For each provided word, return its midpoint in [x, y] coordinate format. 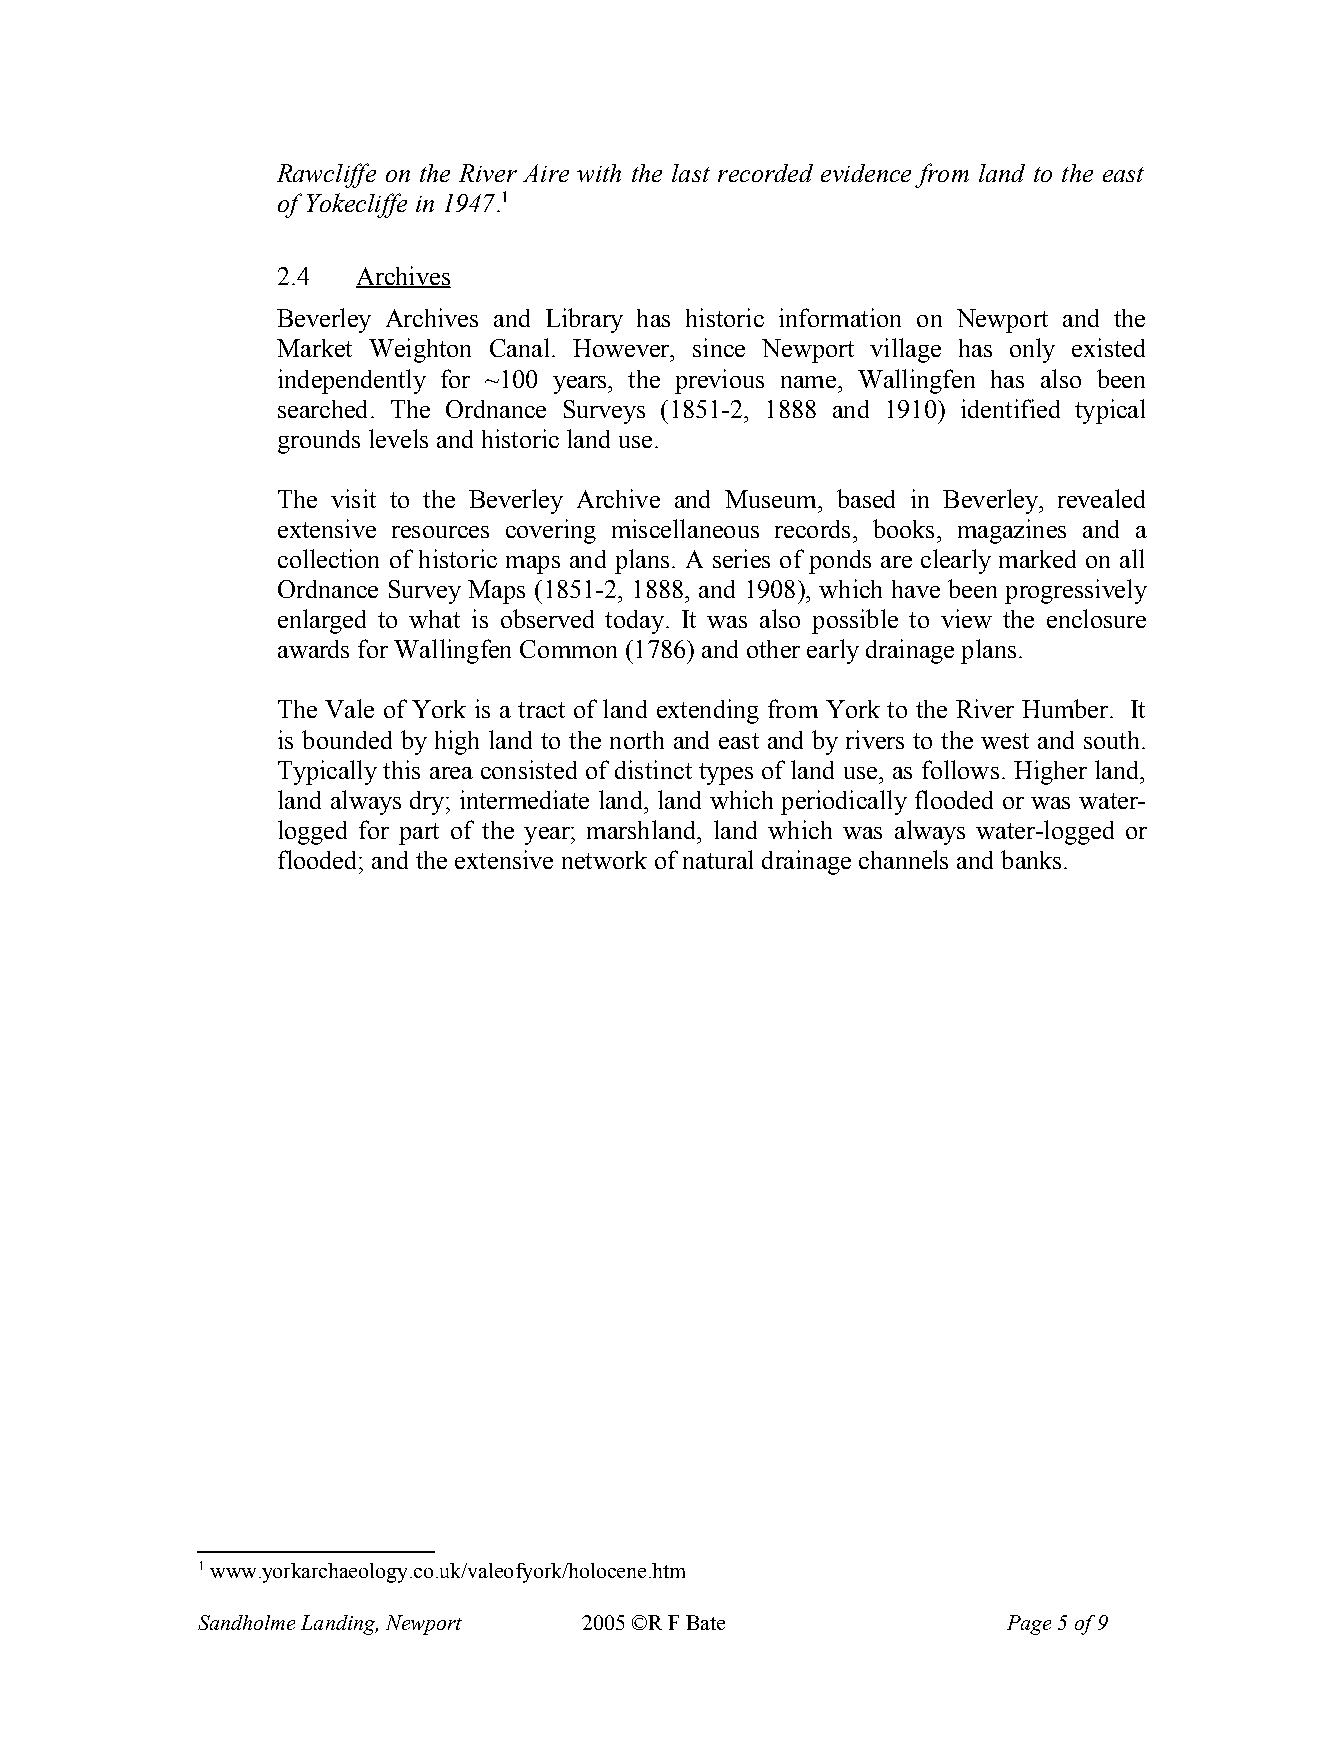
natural [718, 859]
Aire [546, 173]
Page [1029, 1625]
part [419, 834]
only [1032, 350]
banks [1031, 859]
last [691, 173]
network [604, 860]
